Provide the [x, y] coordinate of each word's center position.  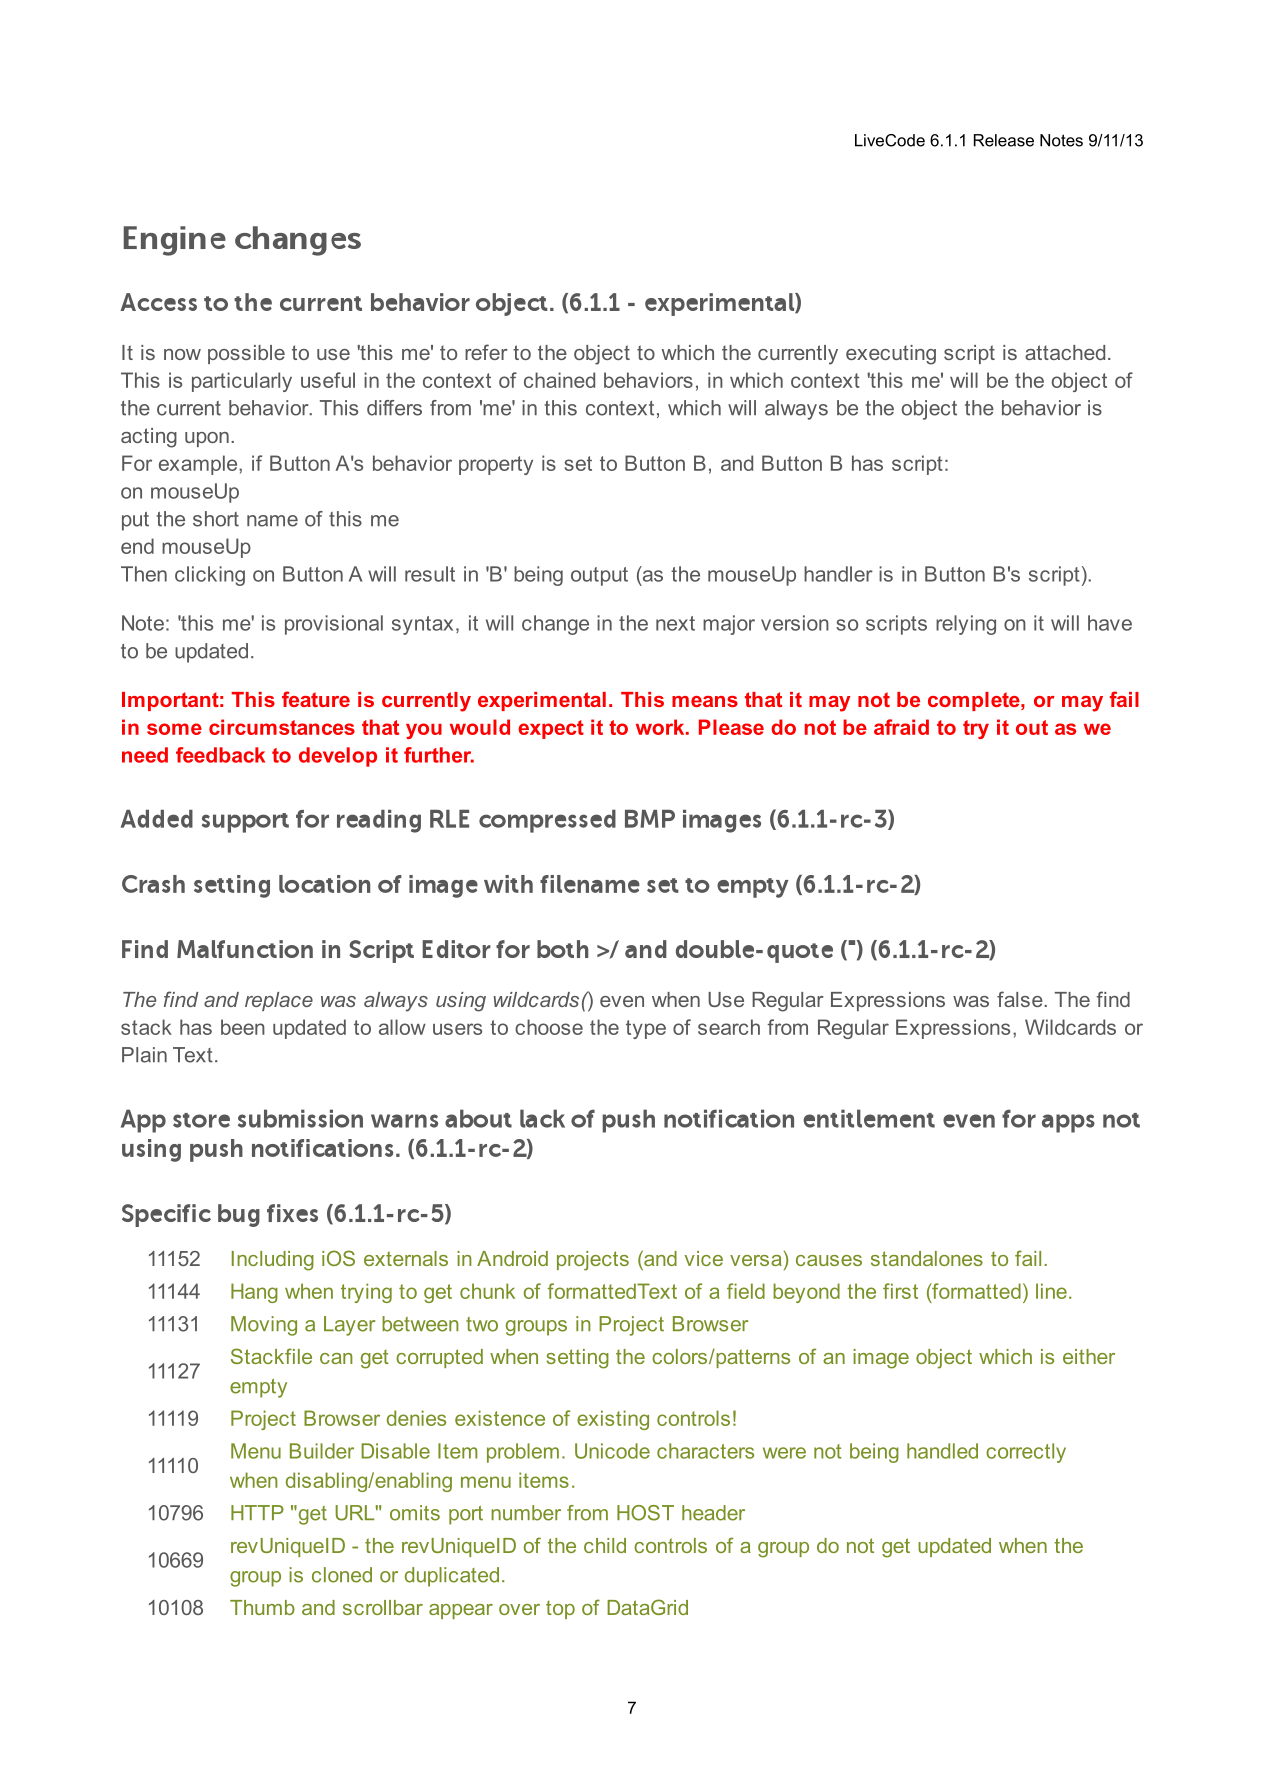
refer [486, 352]
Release [1004, 140]
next [675, 623]
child [605, 1545]
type [646, 1029]
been [243, 1027]
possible [246, 354]
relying [966, 625]
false [1021, 999]
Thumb [262, 1607]
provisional [334, 625]
